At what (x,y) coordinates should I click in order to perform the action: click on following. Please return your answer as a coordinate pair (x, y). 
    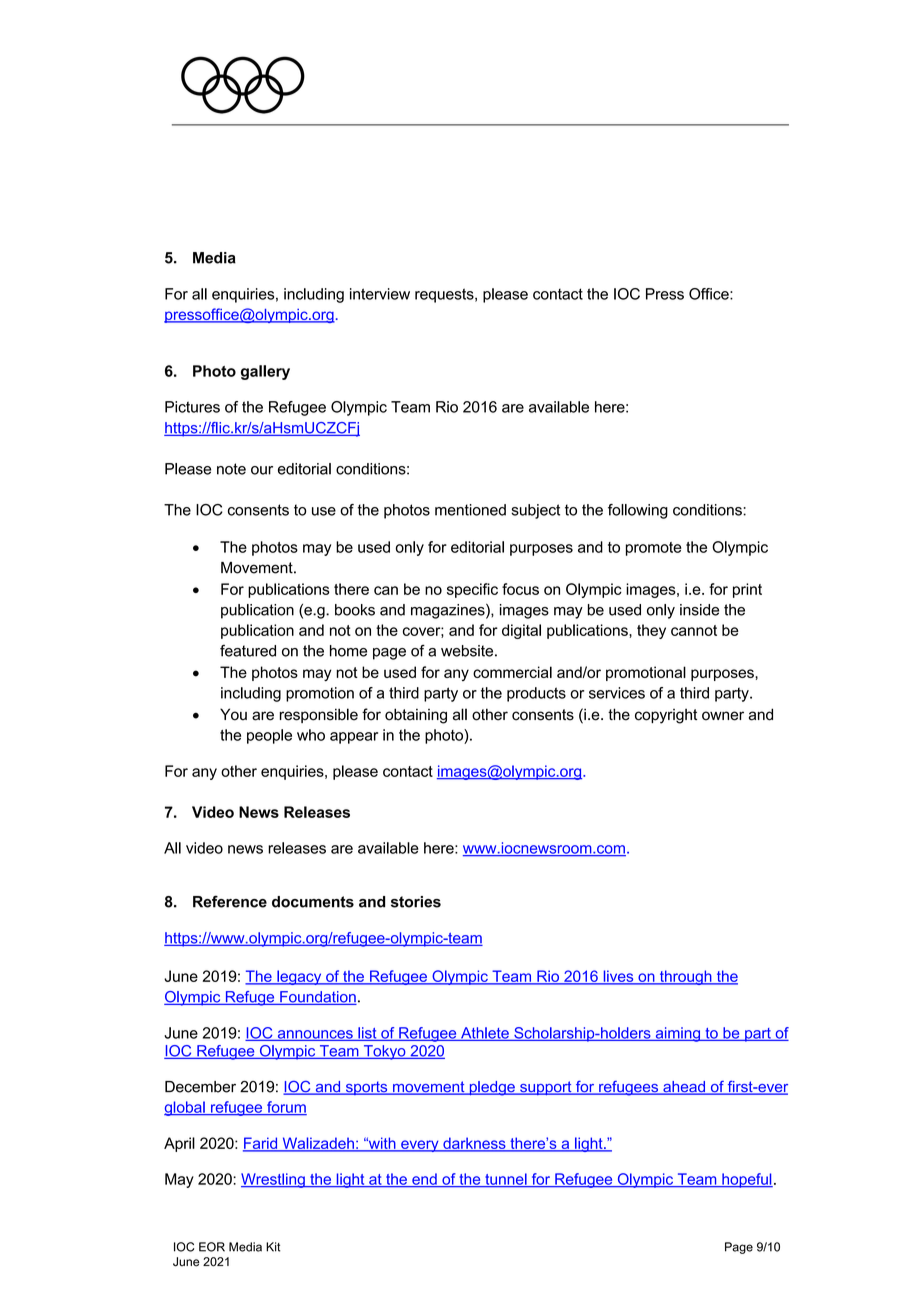
    Looking at the image, I should click on (638, 511).
